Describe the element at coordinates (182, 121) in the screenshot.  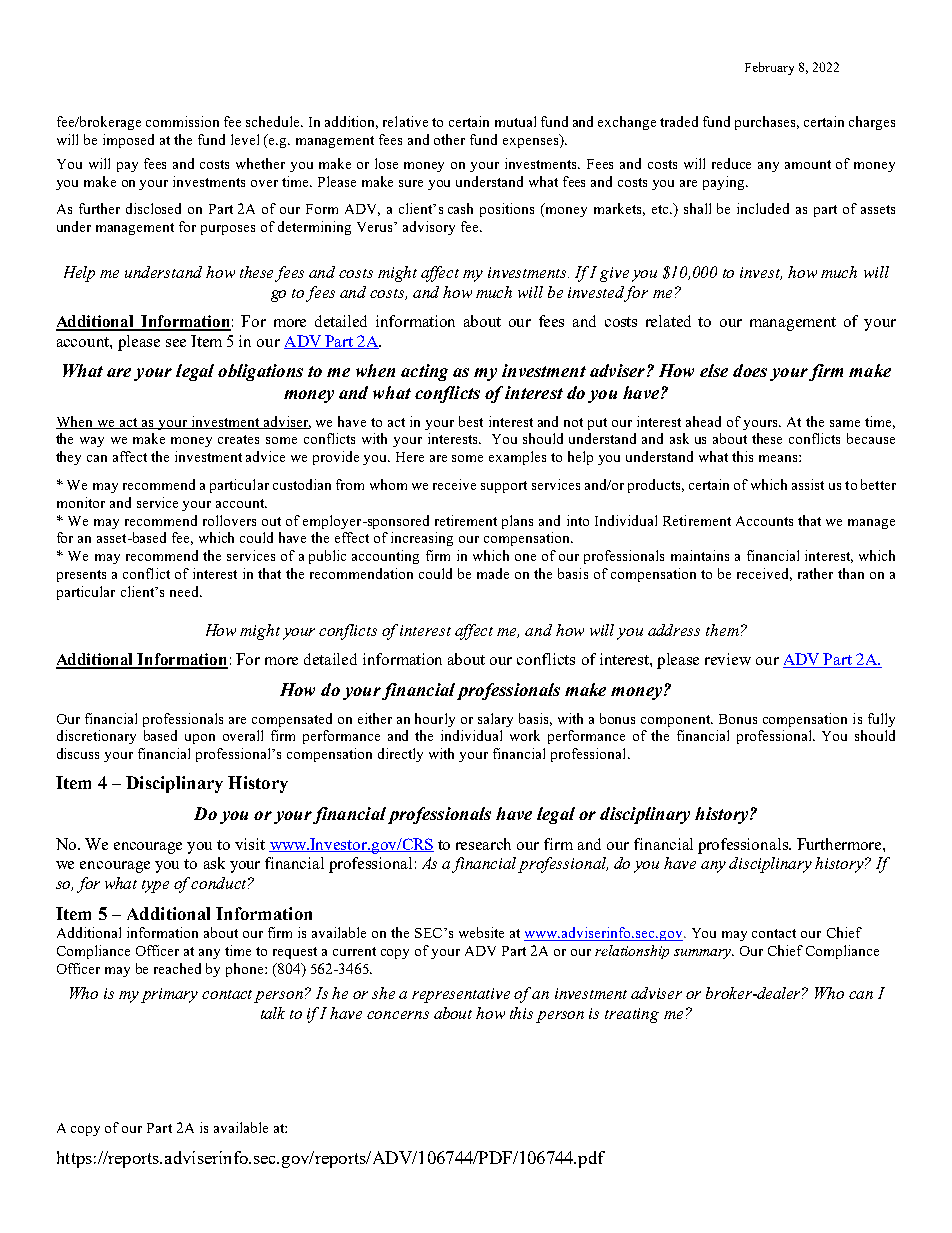
I see `commission` at that location.
